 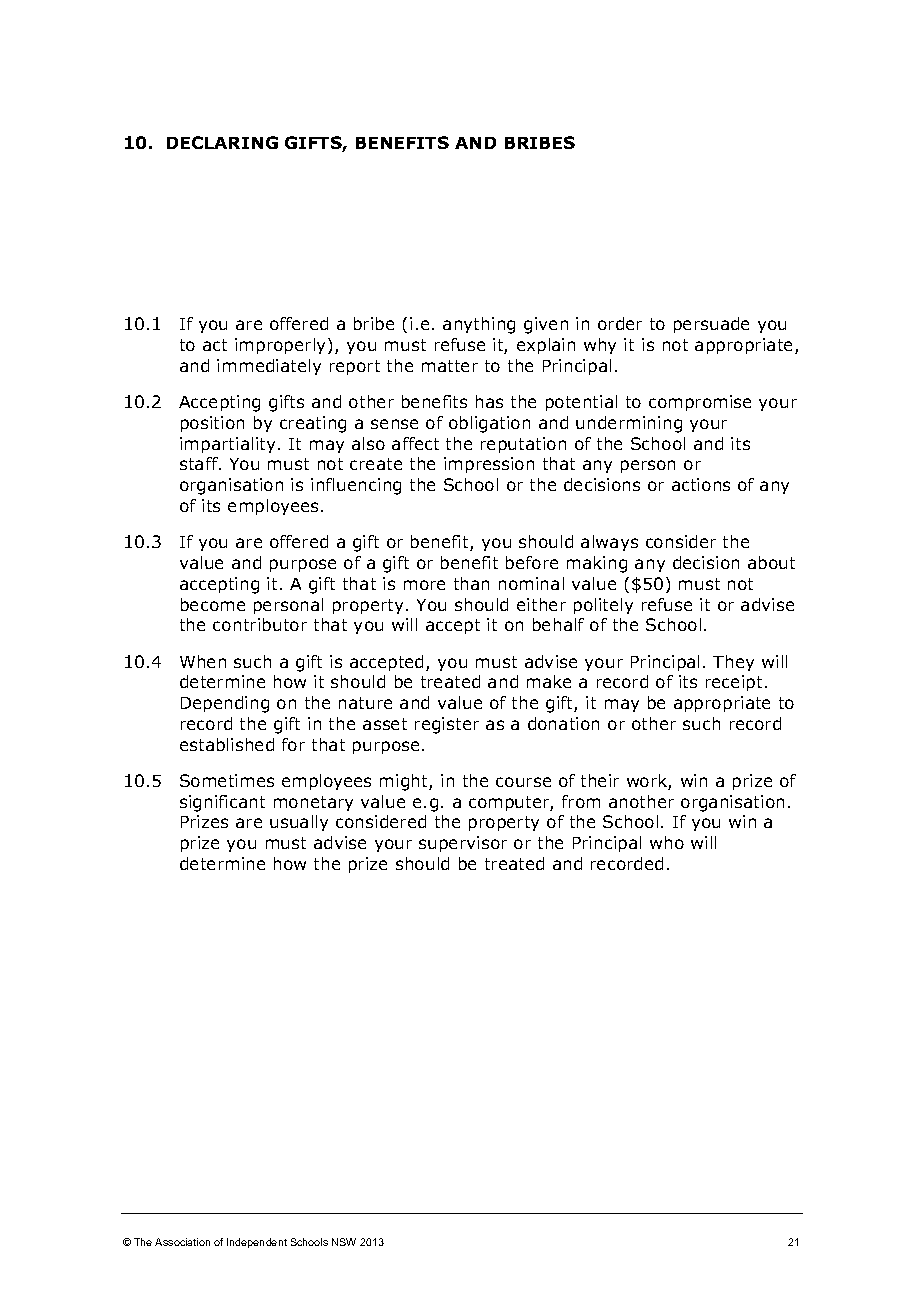 I want to click on who, so click(x=667, y=842).
